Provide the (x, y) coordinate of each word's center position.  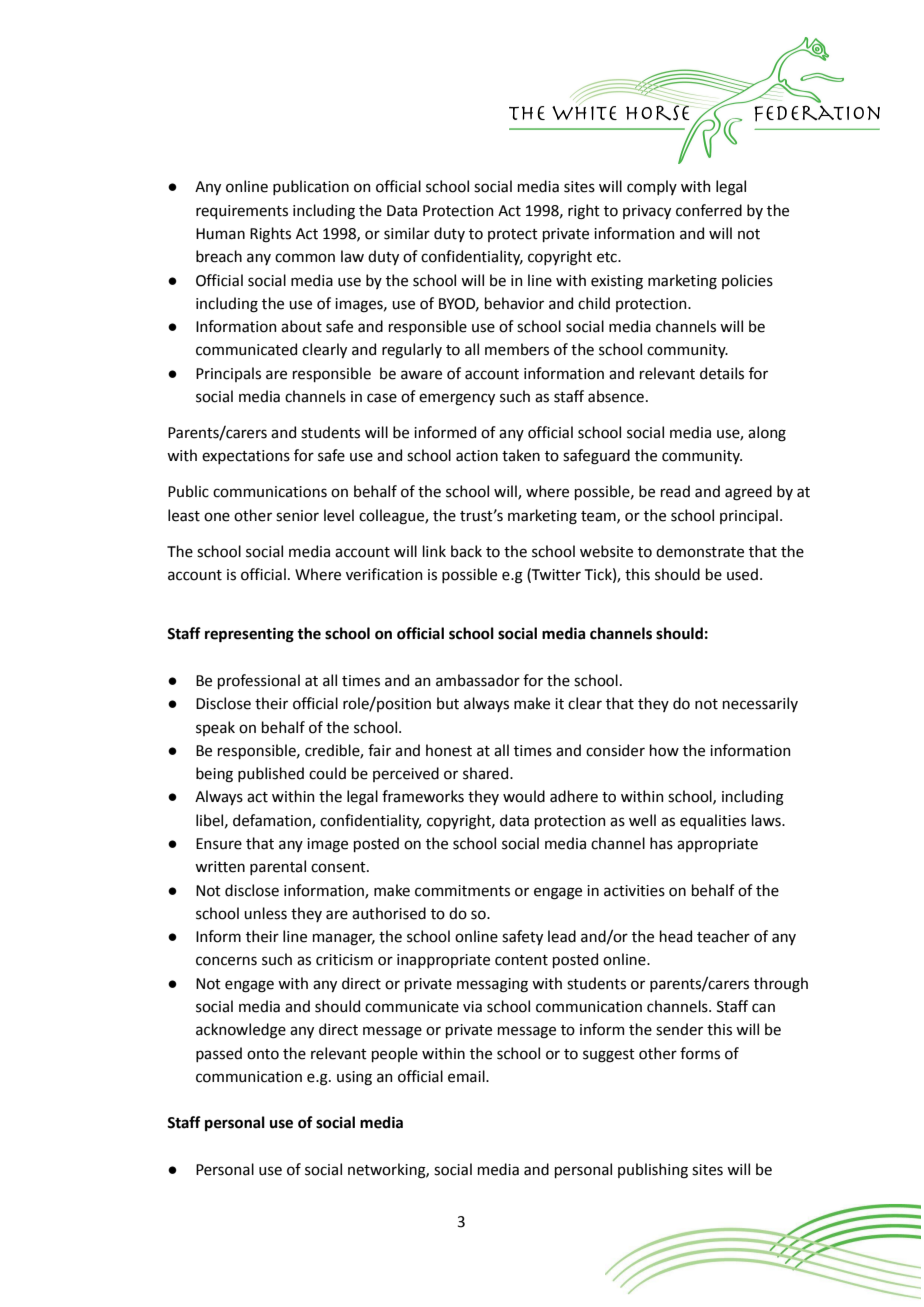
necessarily (760, 704)
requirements (242, 212)
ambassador (478, 680)
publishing (653, 1171)
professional (259, 681)
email (467, 1076)
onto (263, 1054)
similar (407, 233)
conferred (709, 210)
